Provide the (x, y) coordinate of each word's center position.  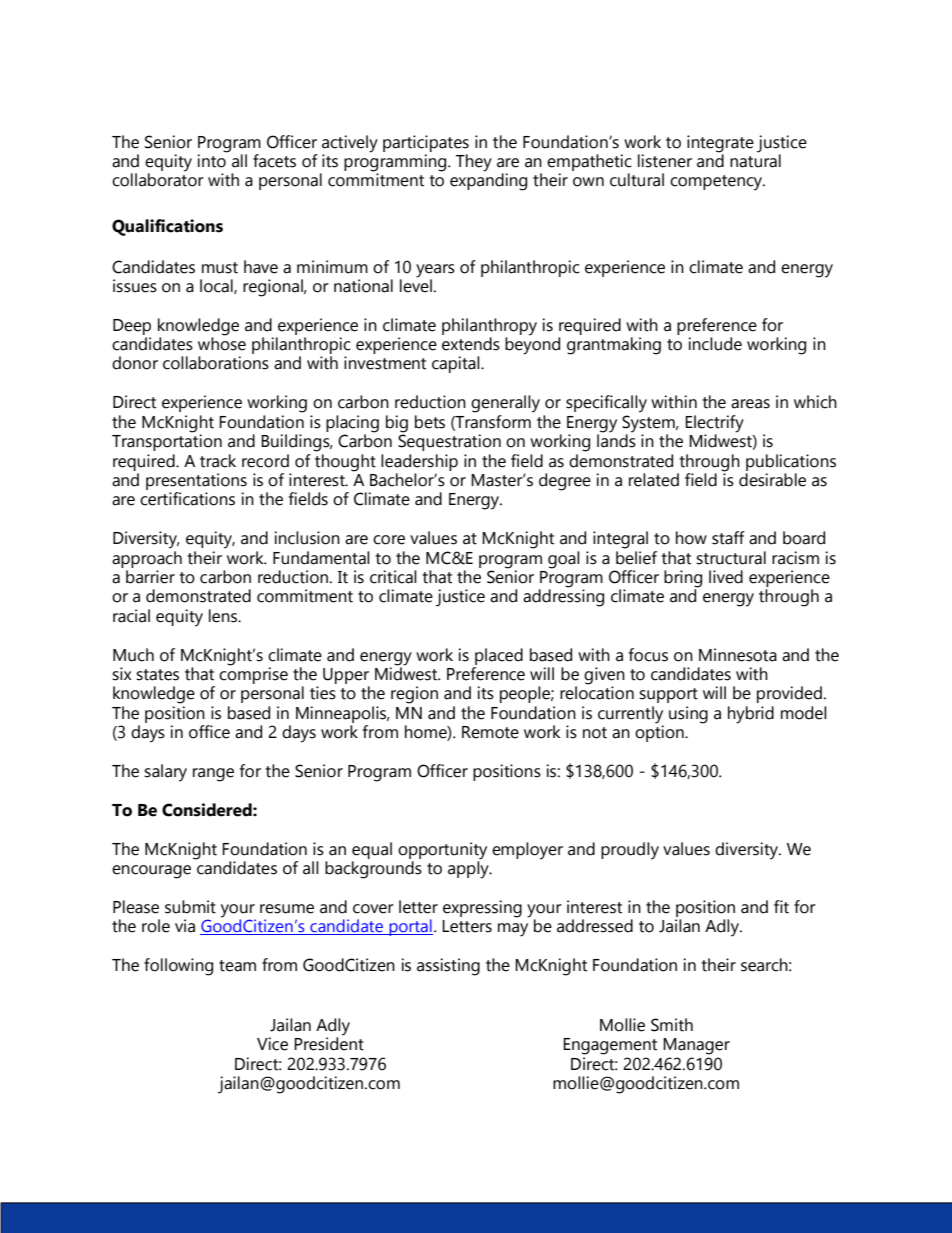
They (474, 163)
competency (717, 183)
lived (726, 577)
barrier (150, 577)
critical (393, 577)
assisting (448, 967)
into (212, 160)
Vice (272, 1044)
